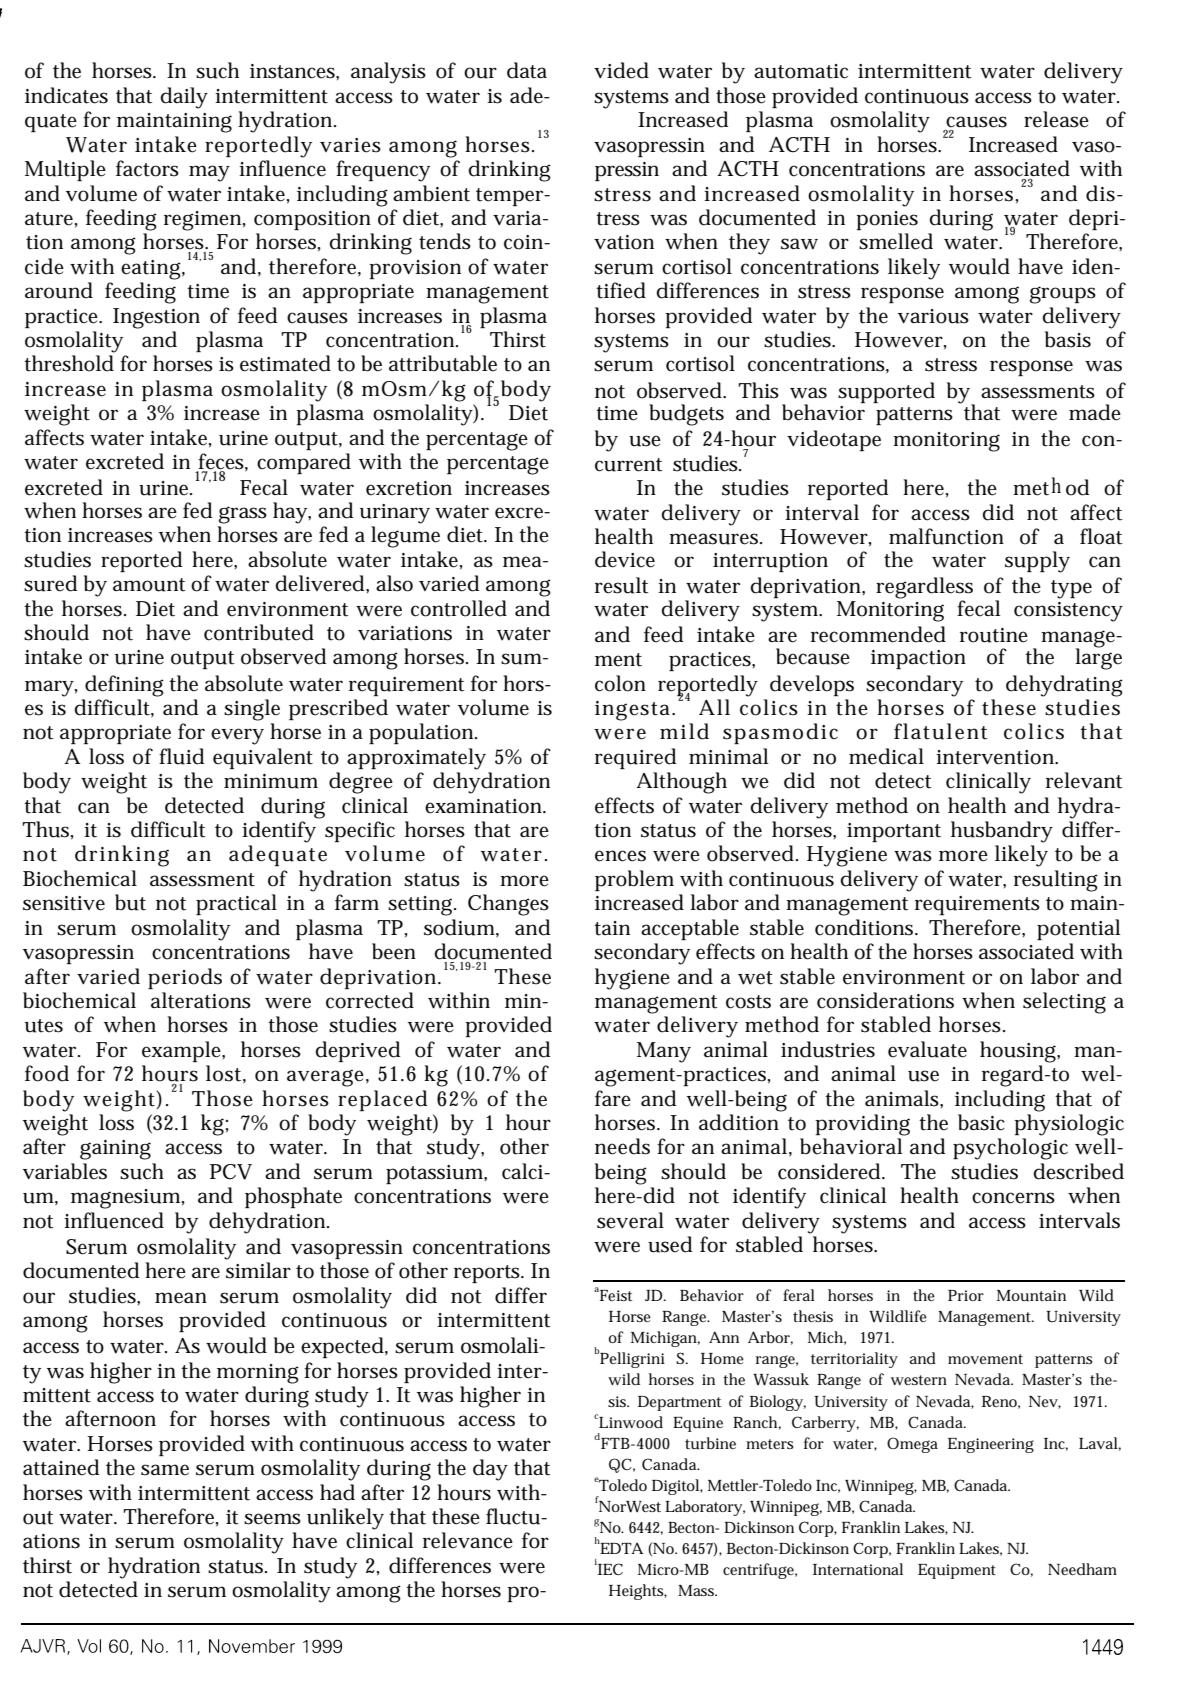  What do you see at coordinates (664, 1052) in the image?
I see `Many` at bounding box center [664, 1052].
